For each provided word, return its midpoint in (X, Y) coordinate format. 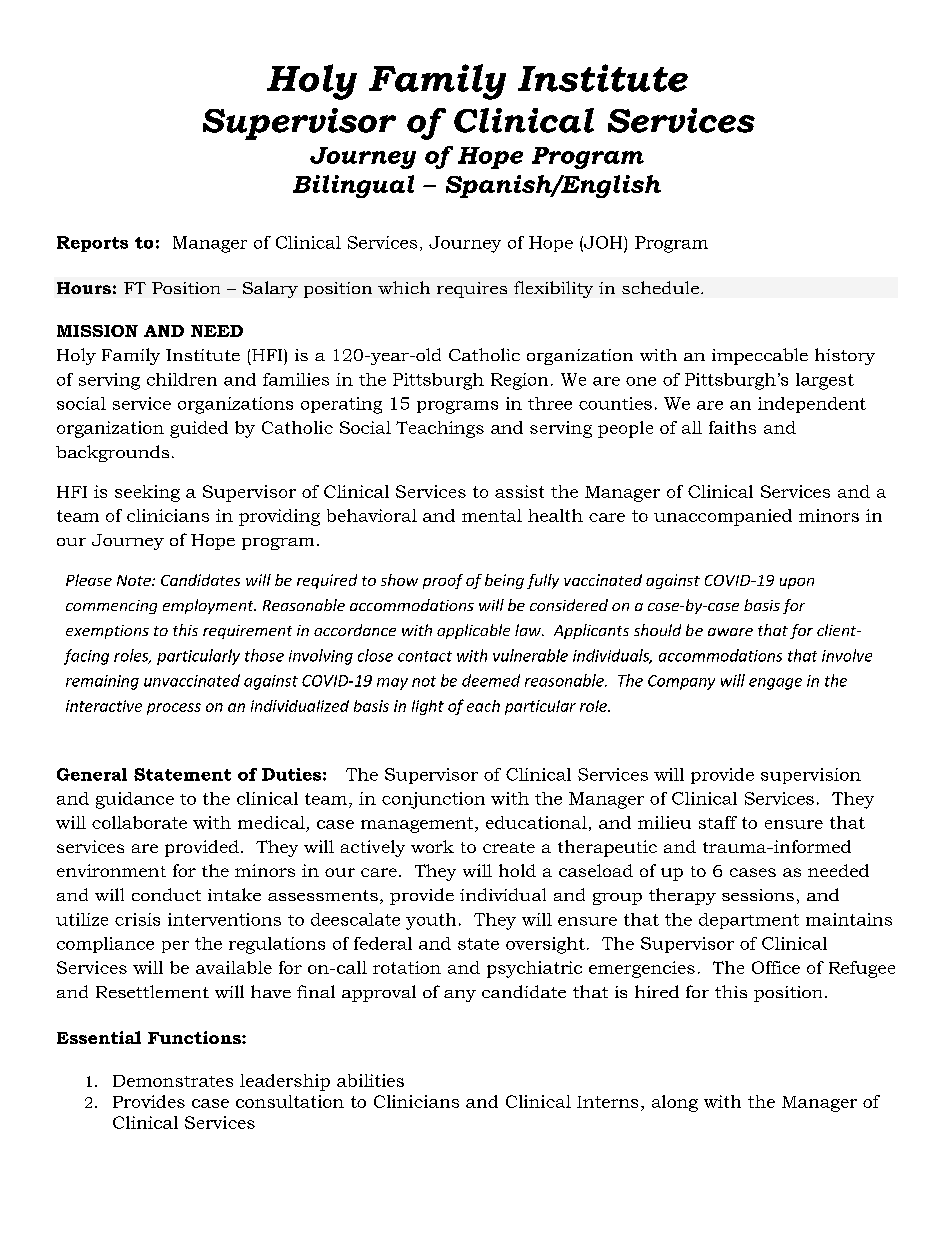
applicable (473, 631)
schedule (660, 287)
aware (730, 632)
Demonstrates (173, 1081)
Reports (92, 244)
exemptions (107, 632)
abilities (370, 1080)
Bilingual (353, 186)
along (675, 1103)
